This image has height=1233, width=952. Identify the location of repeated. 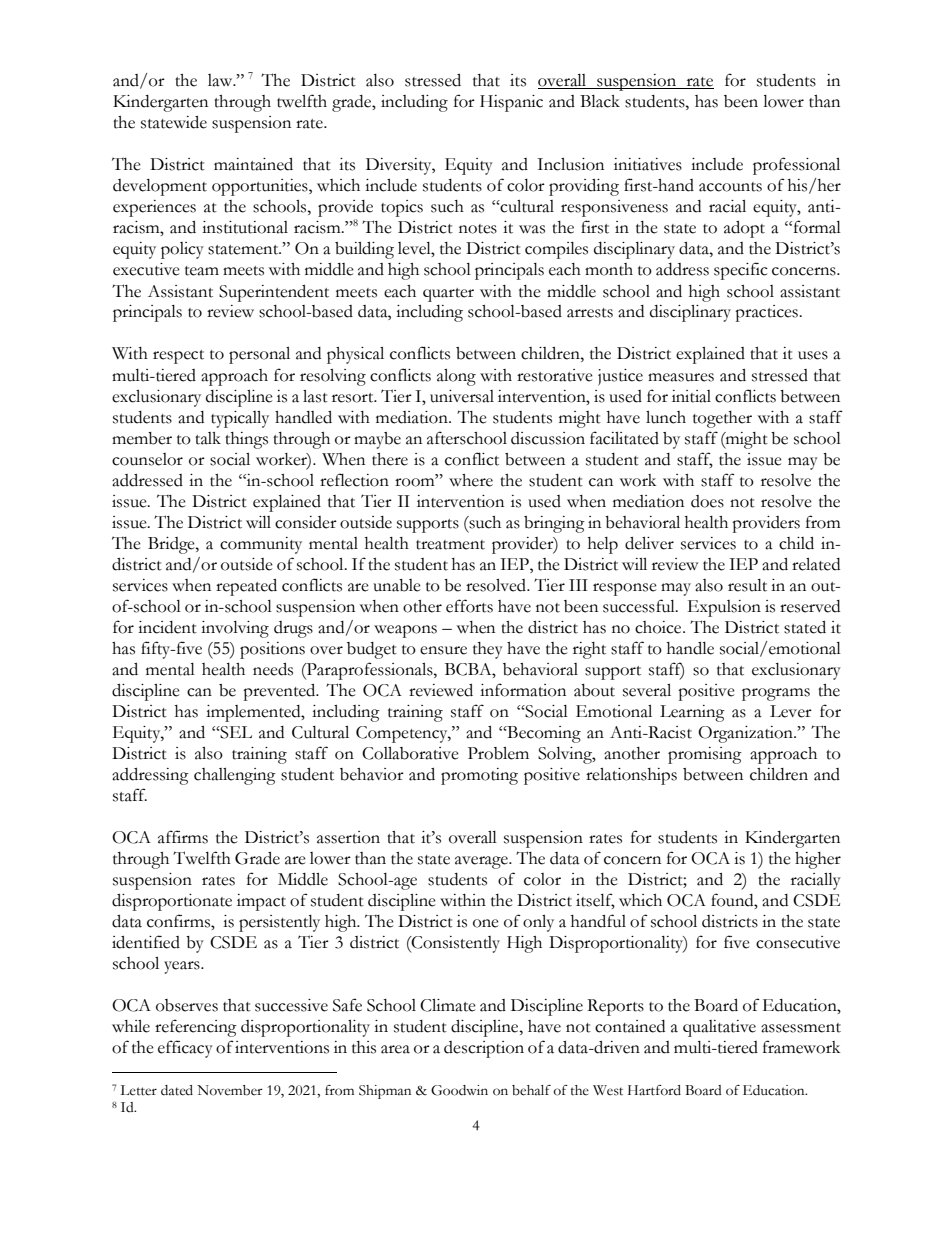
(246, 587).
